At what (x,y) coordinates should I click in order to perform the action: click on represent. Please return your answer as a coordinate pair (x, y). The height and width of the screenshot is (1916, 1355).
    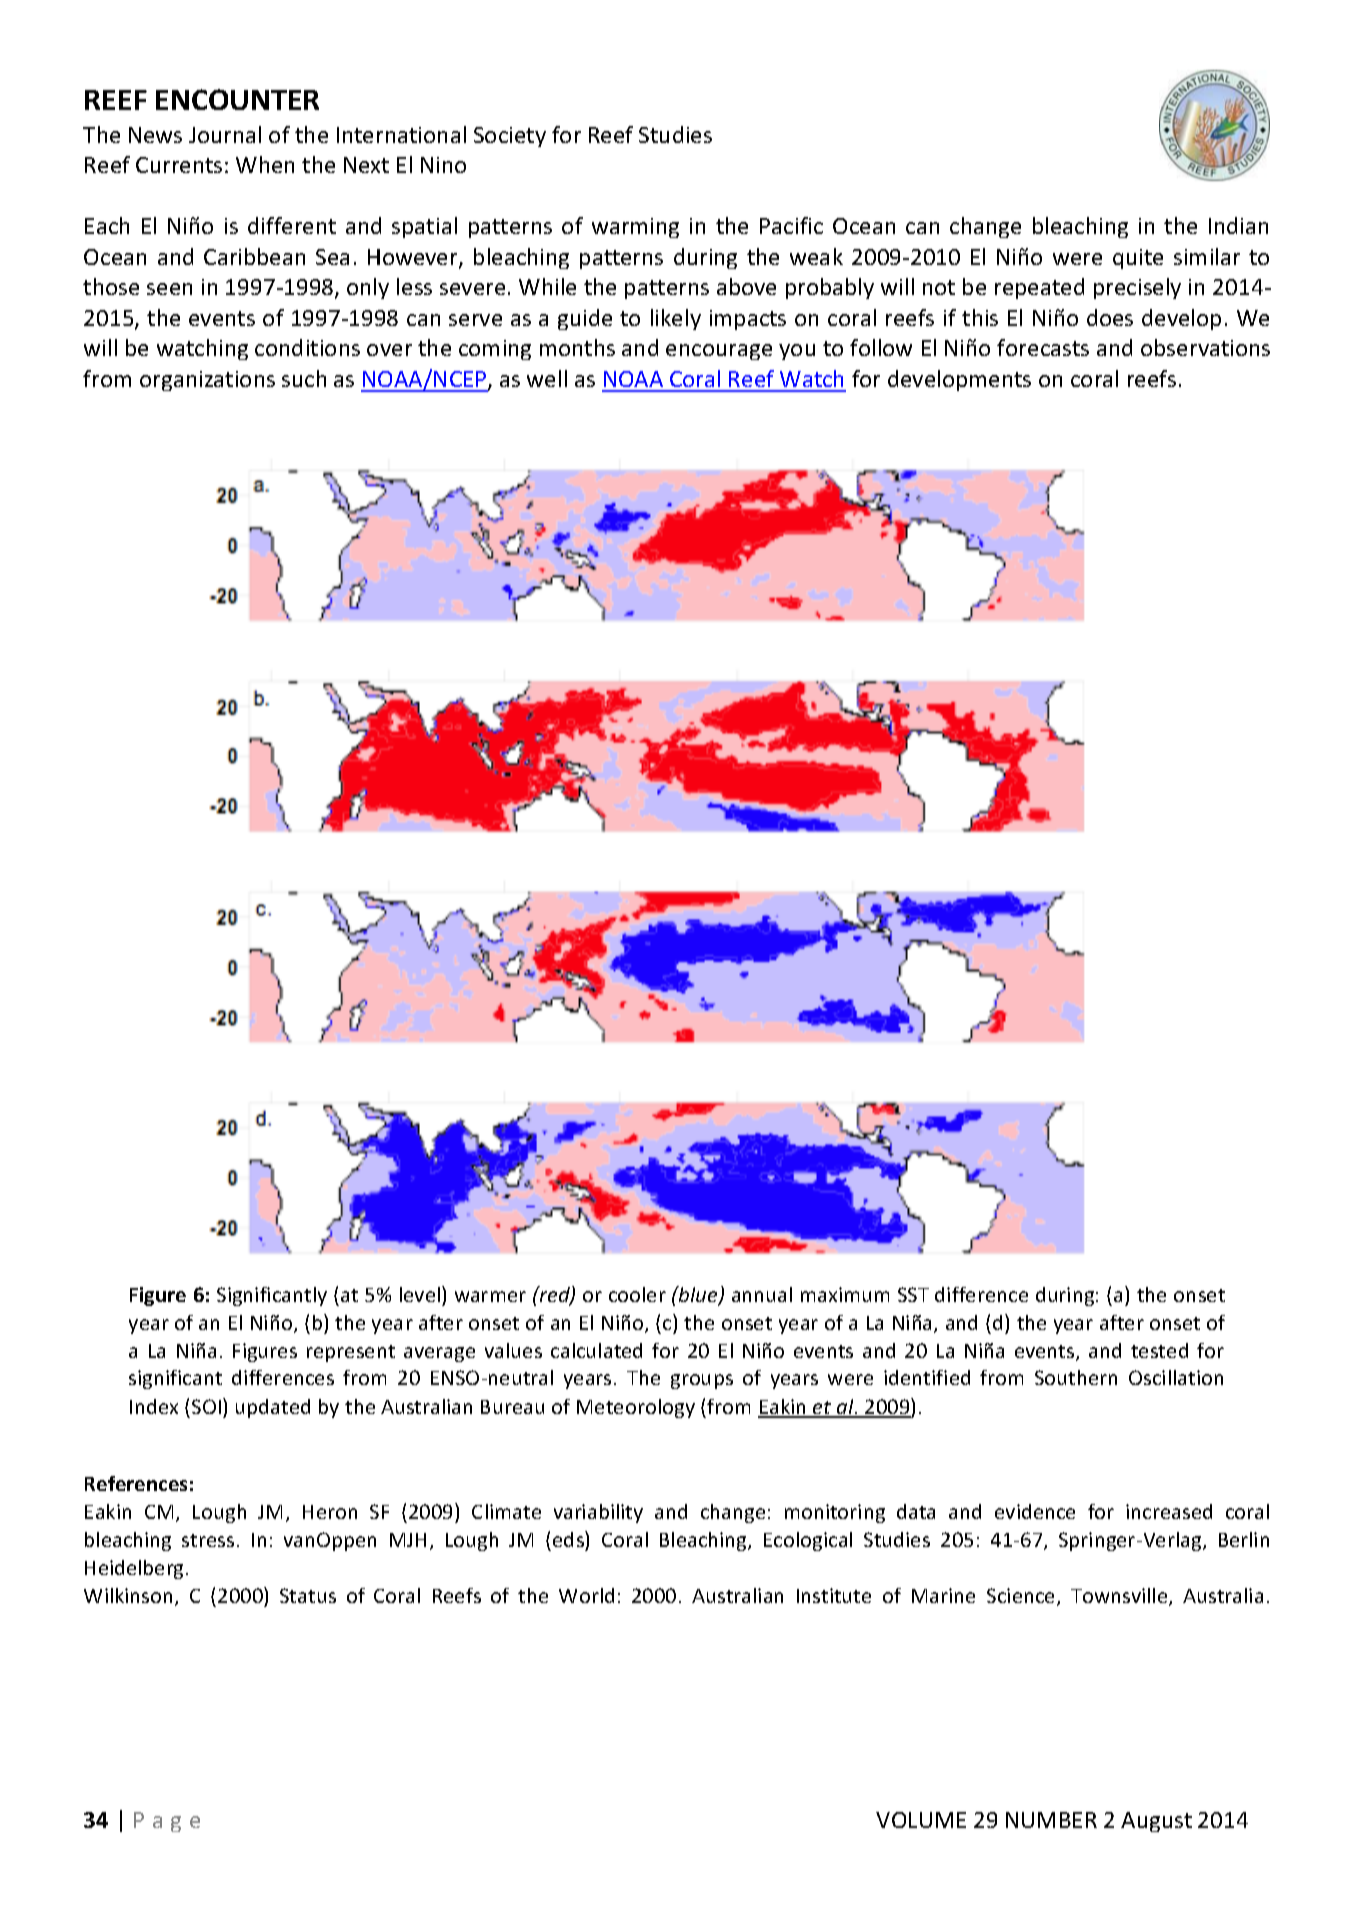
    Looking at the image, I should click on (351, 1353).
